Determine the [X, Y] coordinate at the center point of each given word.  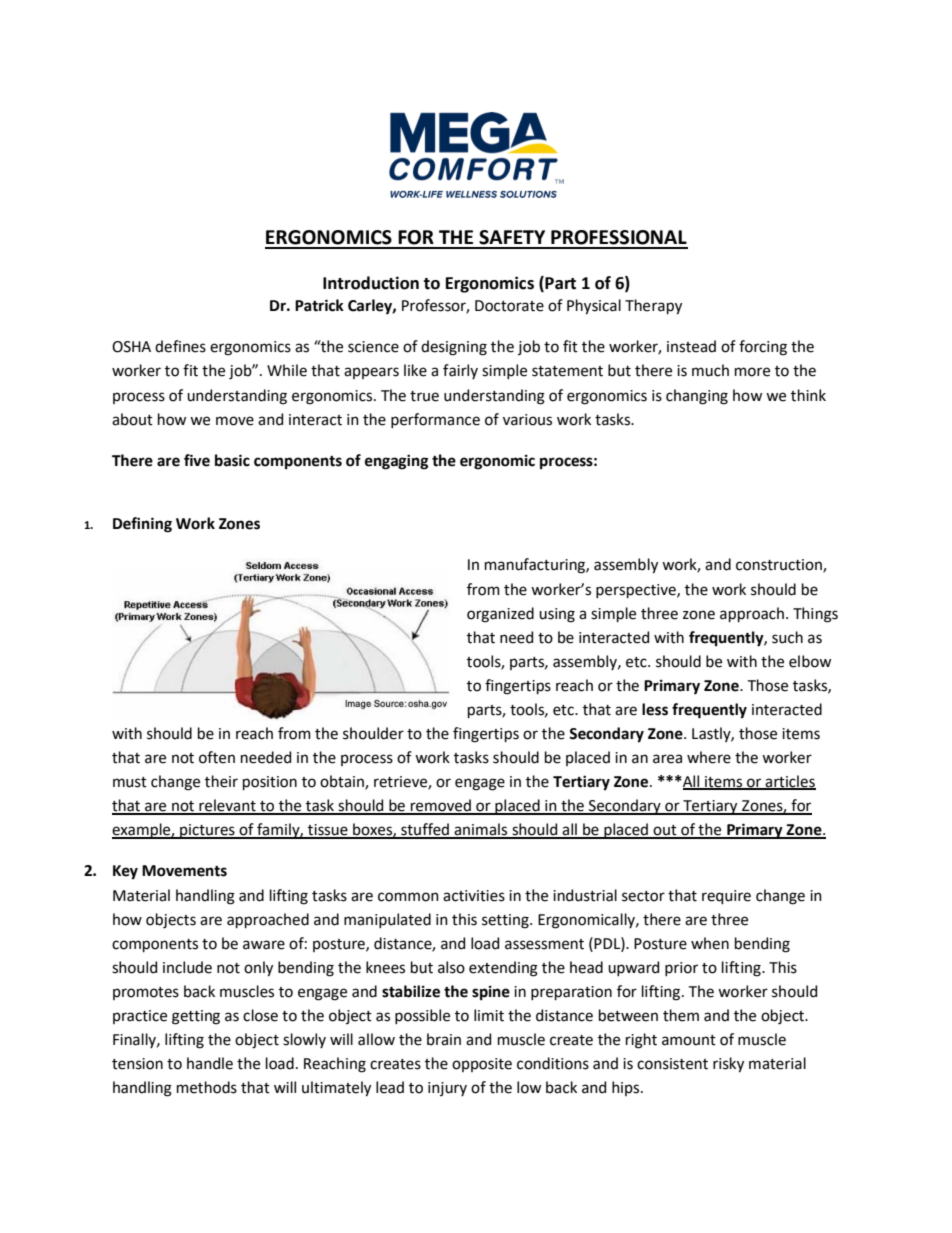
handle [210, 1063]
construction [780, 566]
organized [500, 615]
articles [789, 782]
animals [481, 830]
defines [180, 346]
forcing [763, 348]
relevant [227, 806]
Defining [142, 525]
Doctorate [509, 306]
